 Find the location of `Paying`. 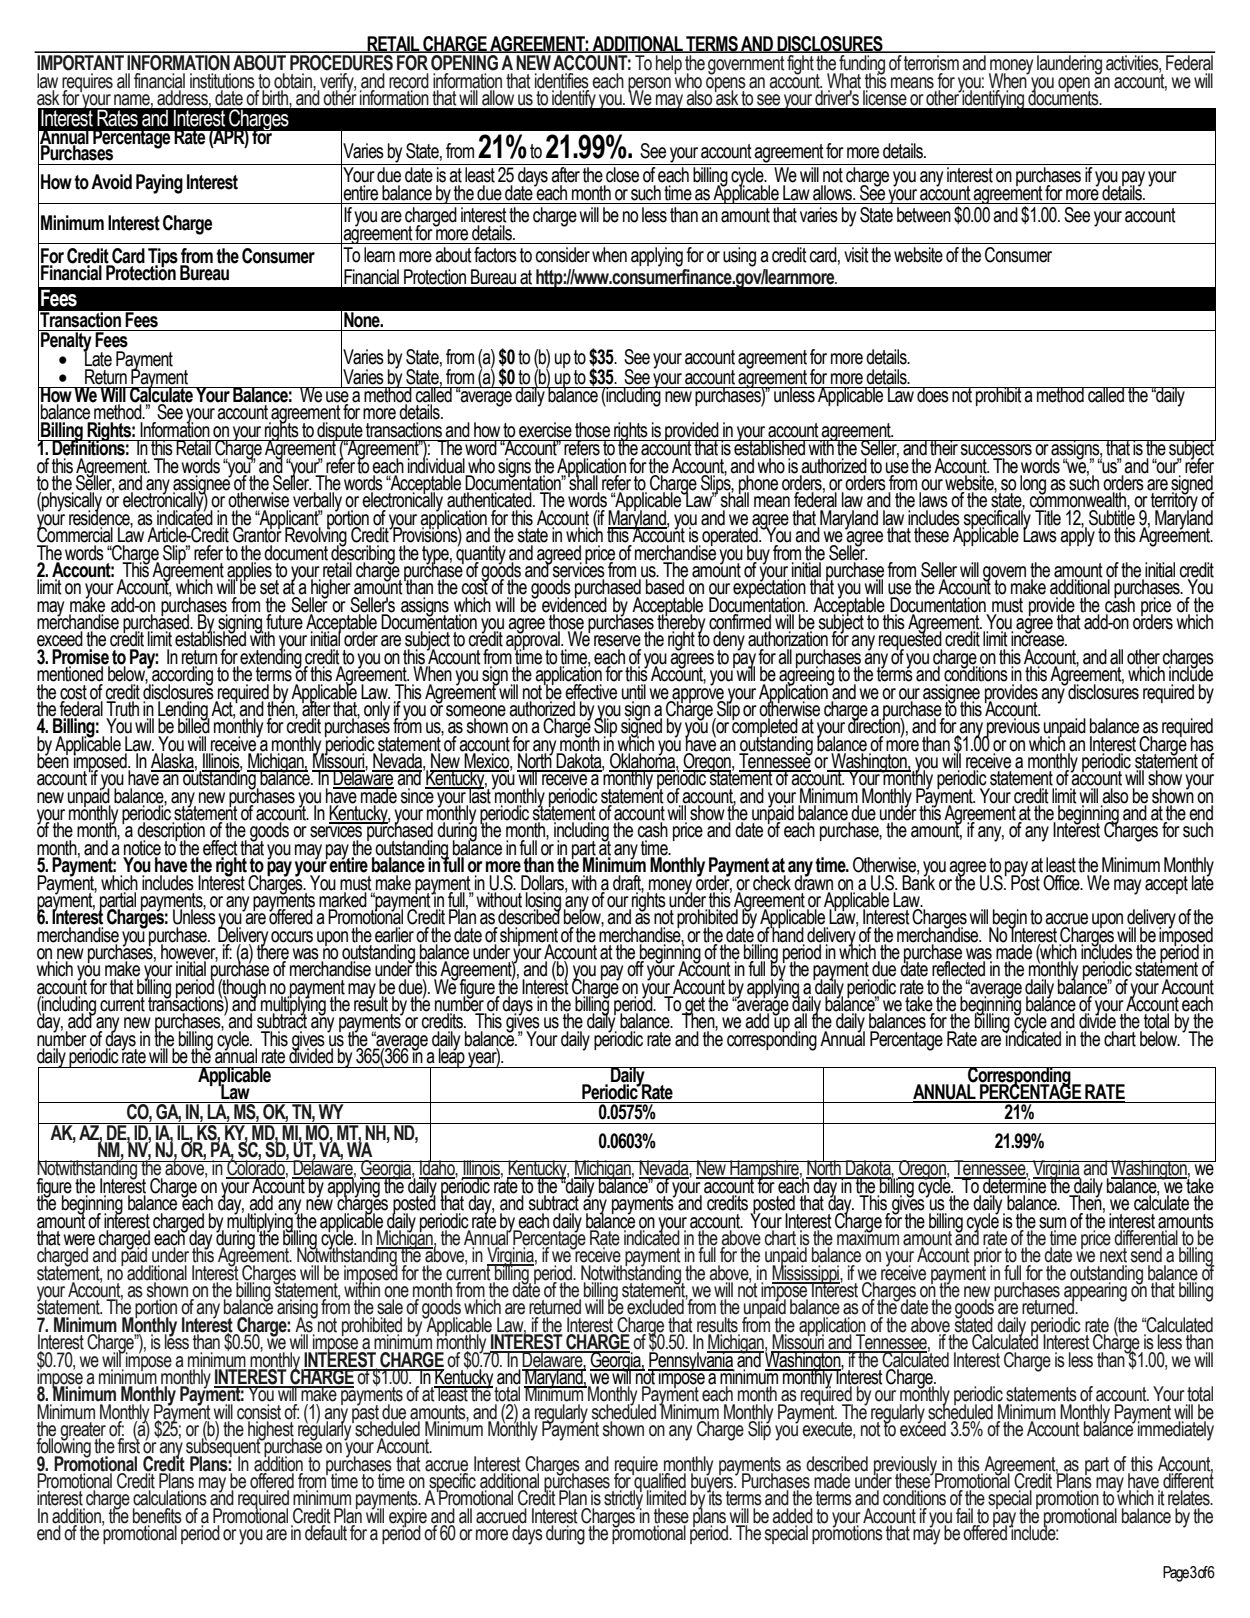

Paying is located at coordinates (159, 184).
